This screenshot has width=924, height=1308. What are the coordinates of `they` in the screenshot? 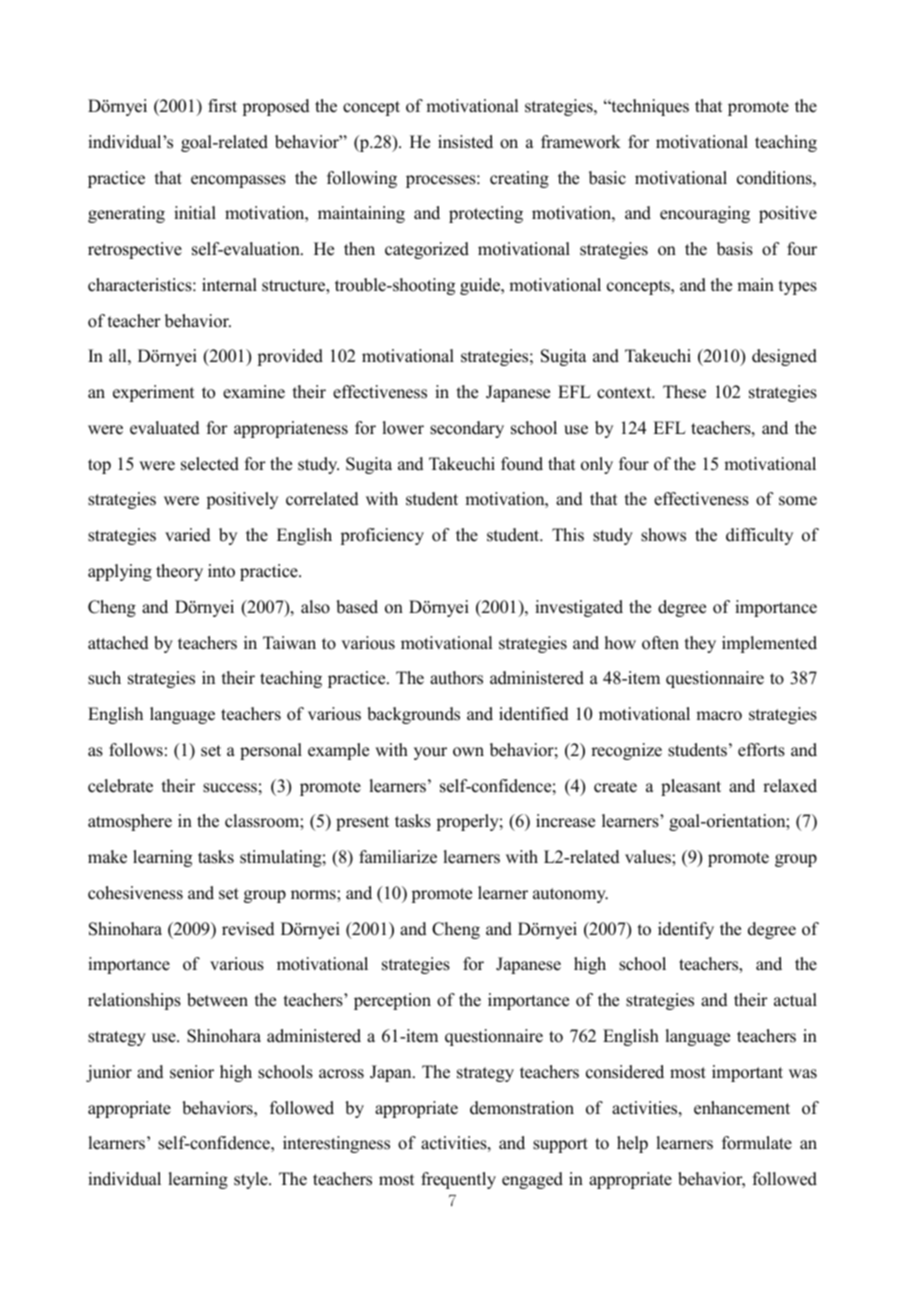 It's located at (700, 644).
